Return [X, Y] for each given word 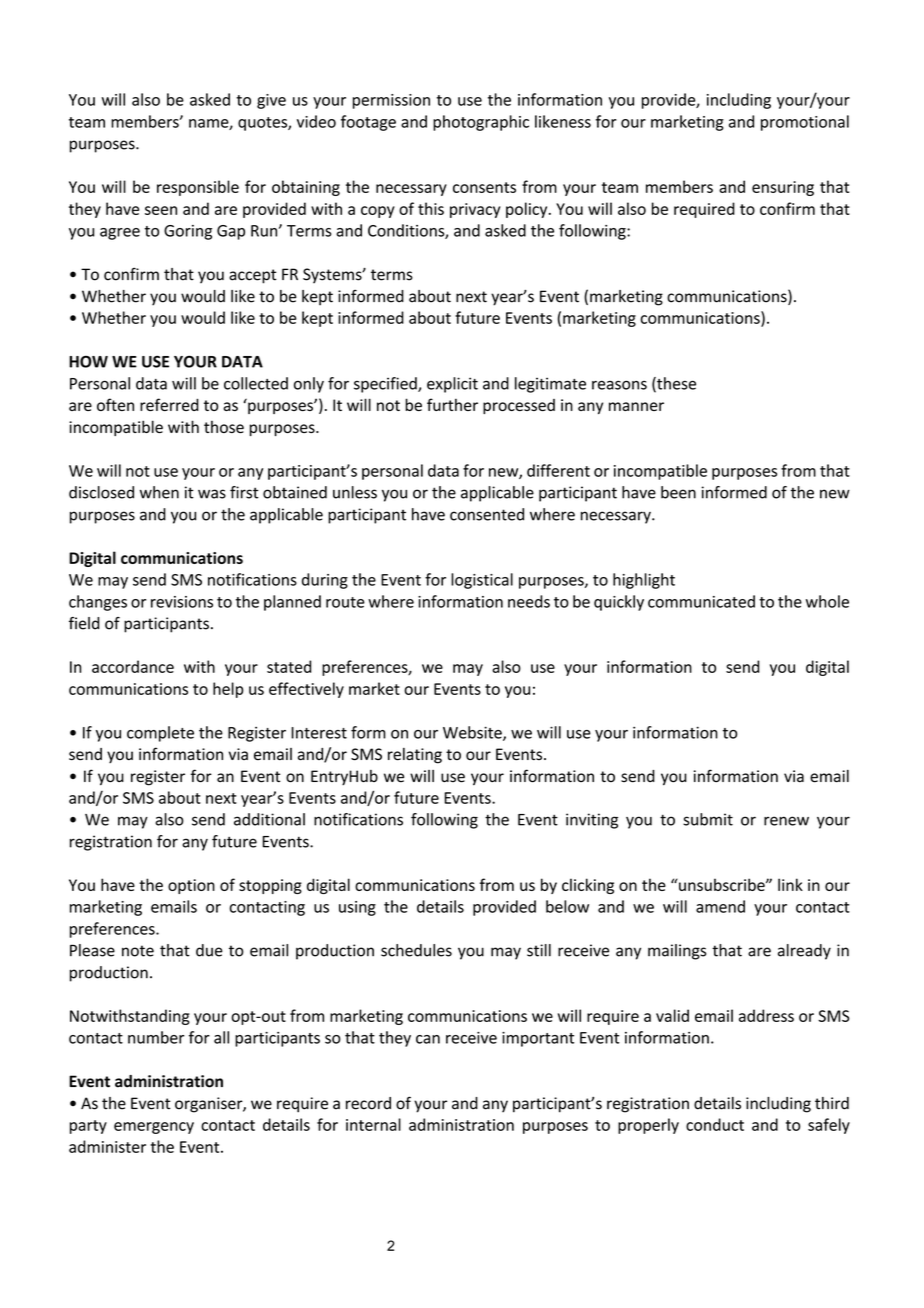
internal [373, 1124]
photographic [481, 123]
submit [708, 819]
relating [415, 756]
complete [160, 734]
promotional [805, 123]
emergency [154, 1128]
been [678, 492]
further [452, 404]
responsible [198, 188]
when [159, 492]
